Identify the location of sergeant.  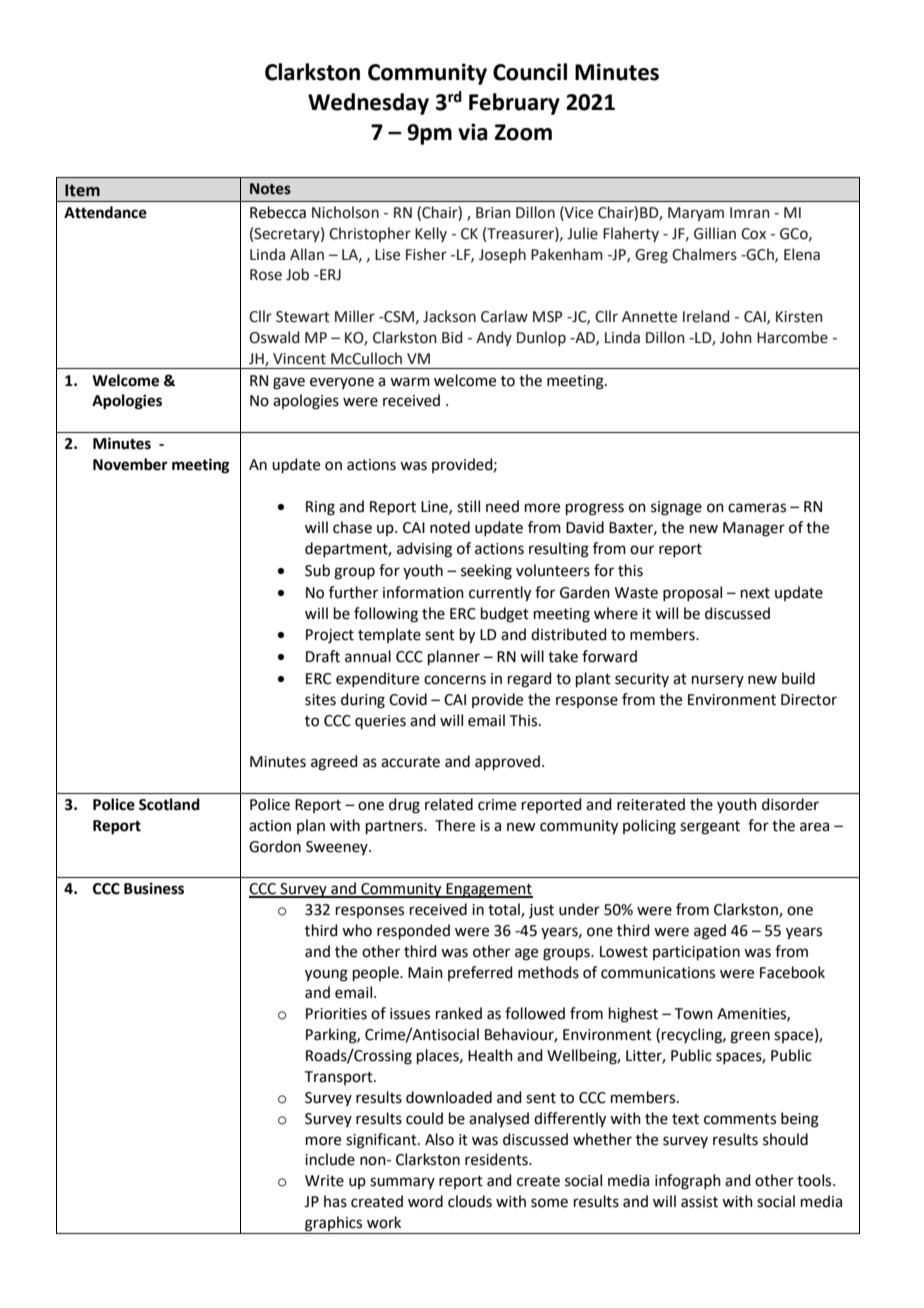
(710, 828).
